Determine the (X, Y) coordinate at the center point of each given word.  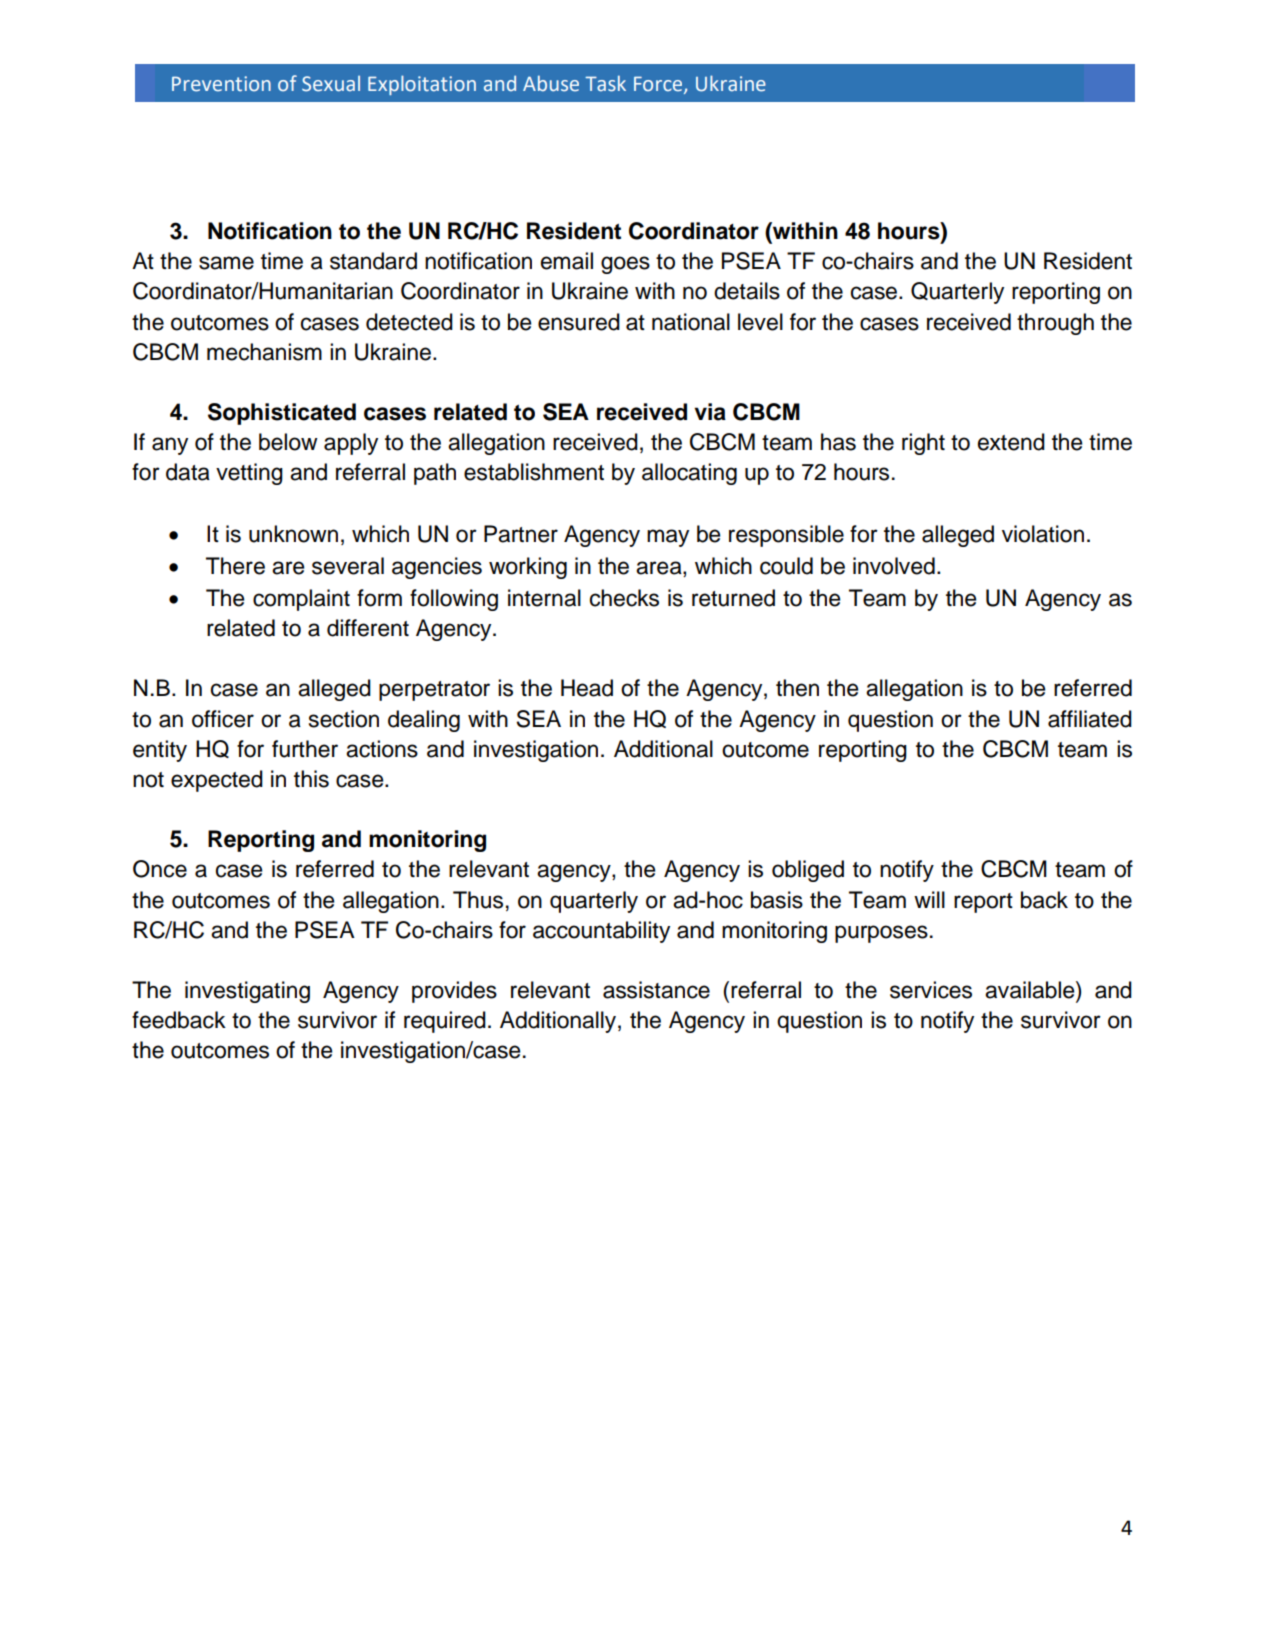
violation (1043, 534)
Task (605, 83)
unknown (293, 534)
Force (659, 85)
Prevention (221, 84)
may (668, 538)
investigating (247, 992)
